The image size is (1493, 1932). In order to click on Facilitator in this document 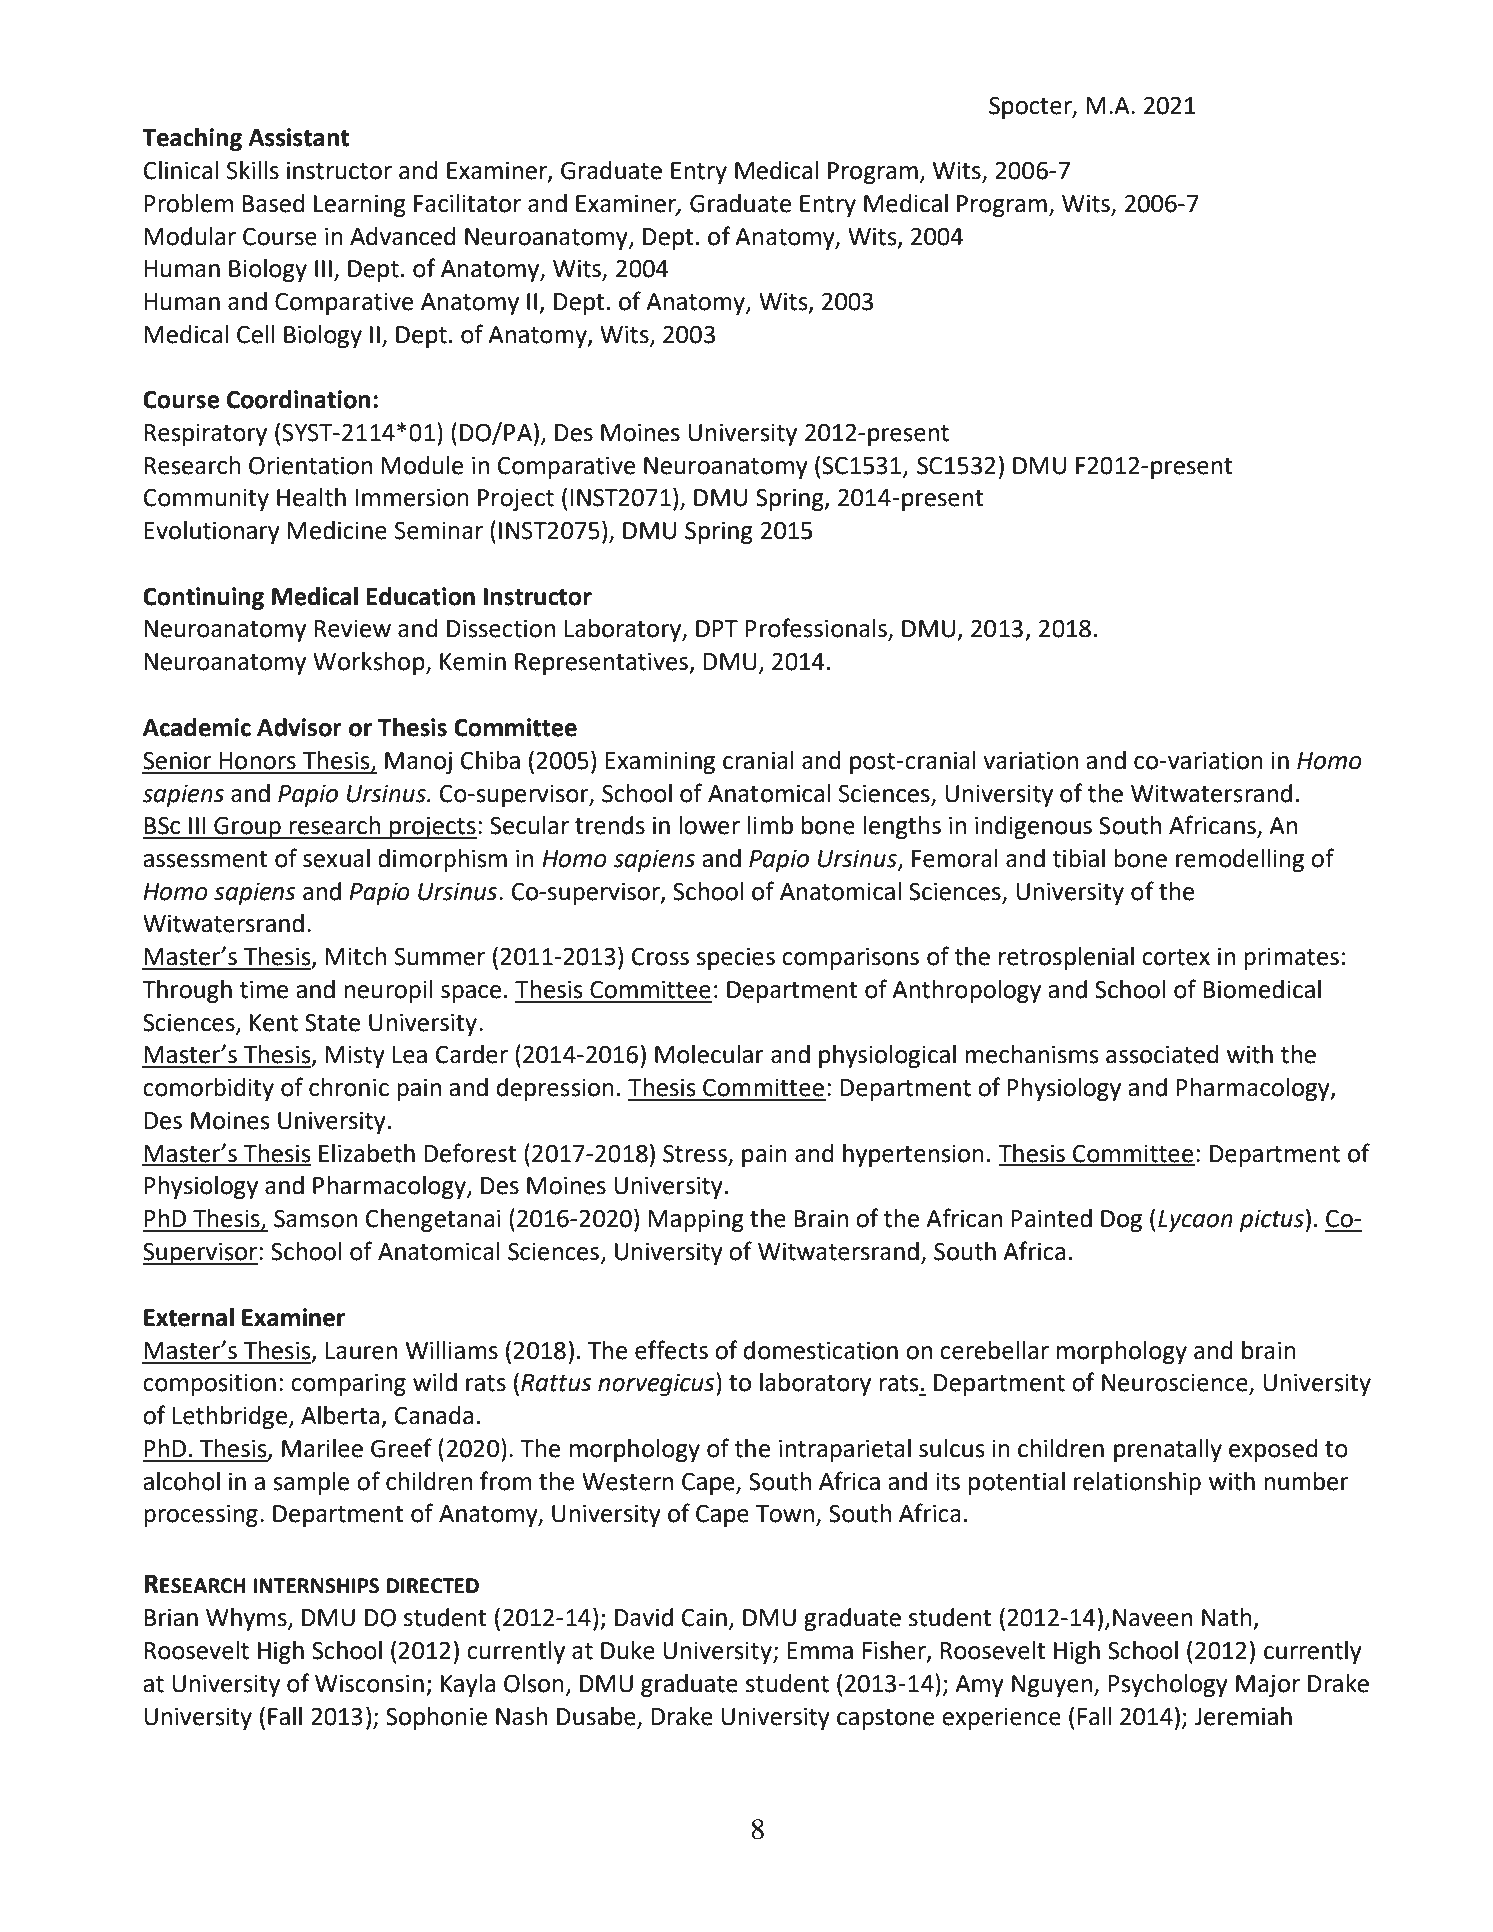, I will do `click(467, 203)`.
